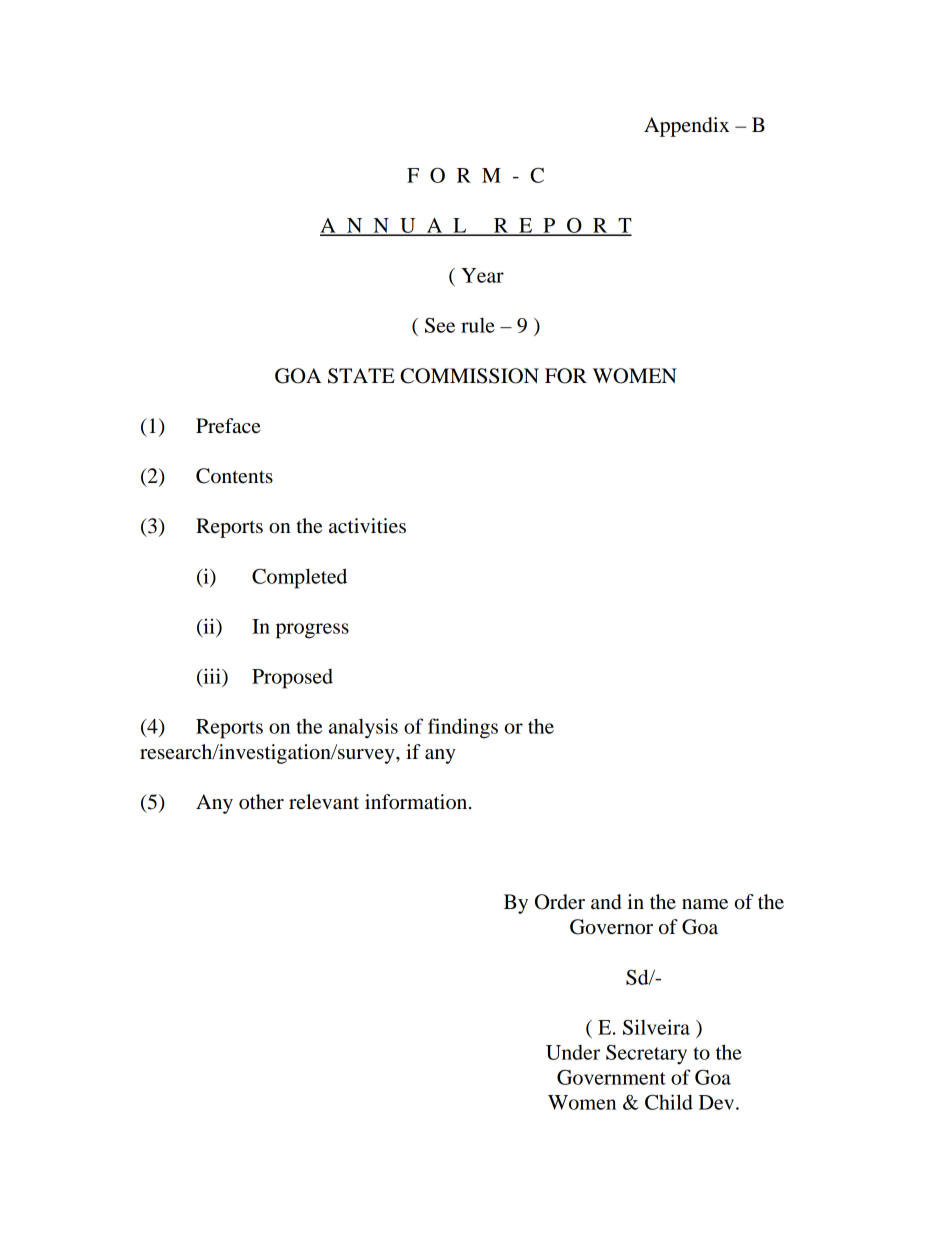 This document has height=1233, width=952. I want to click on COMMISSION, so click(469, 376).
